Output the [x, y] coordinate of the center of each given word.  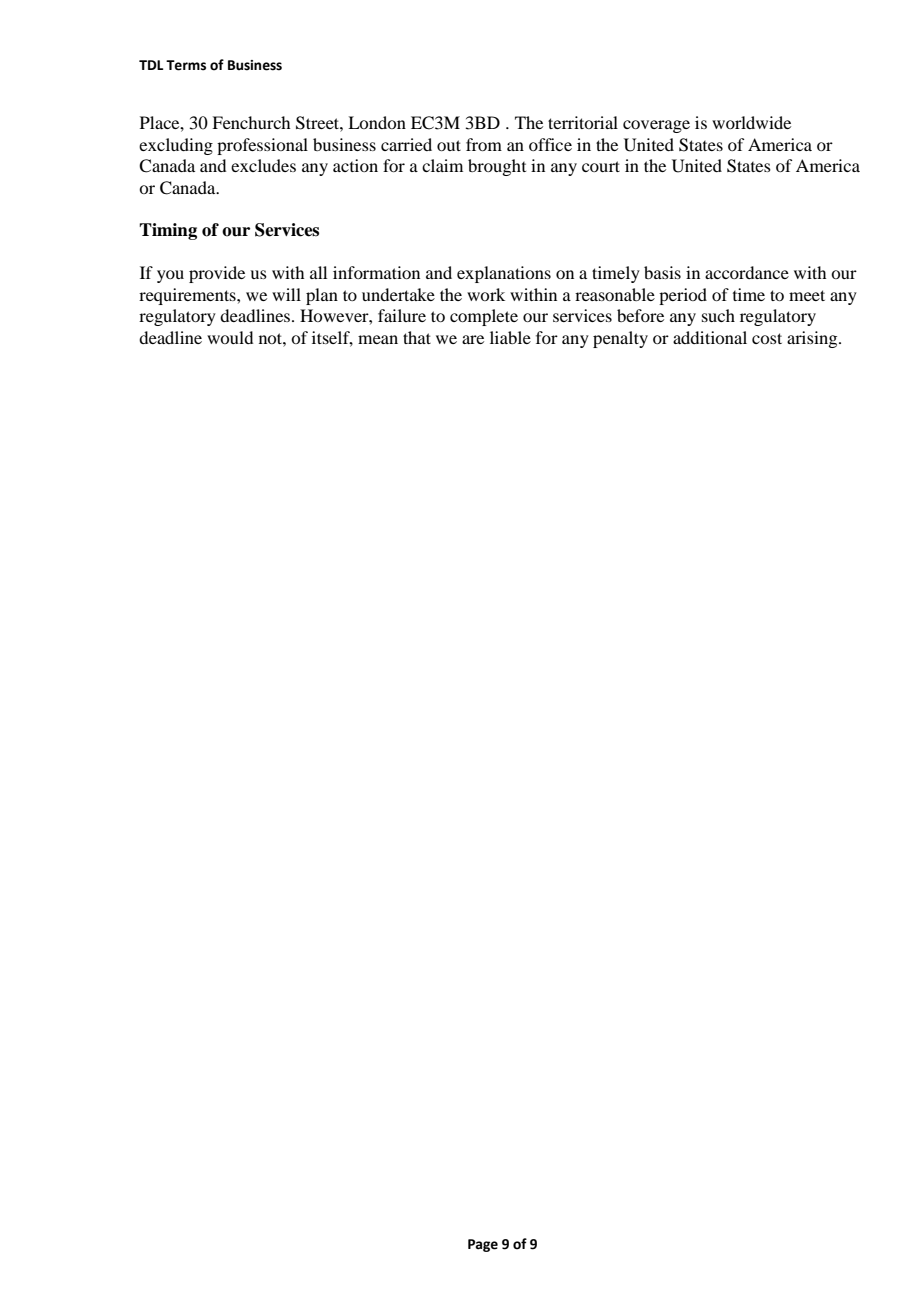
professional [262, 146]
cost [767, 338]
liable [510, 337]
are [473, 339]
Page [483, 1245]
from [484, 144]
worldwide [751, 122]
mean [378, 339]
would [230, 337]
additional [710, 337]
